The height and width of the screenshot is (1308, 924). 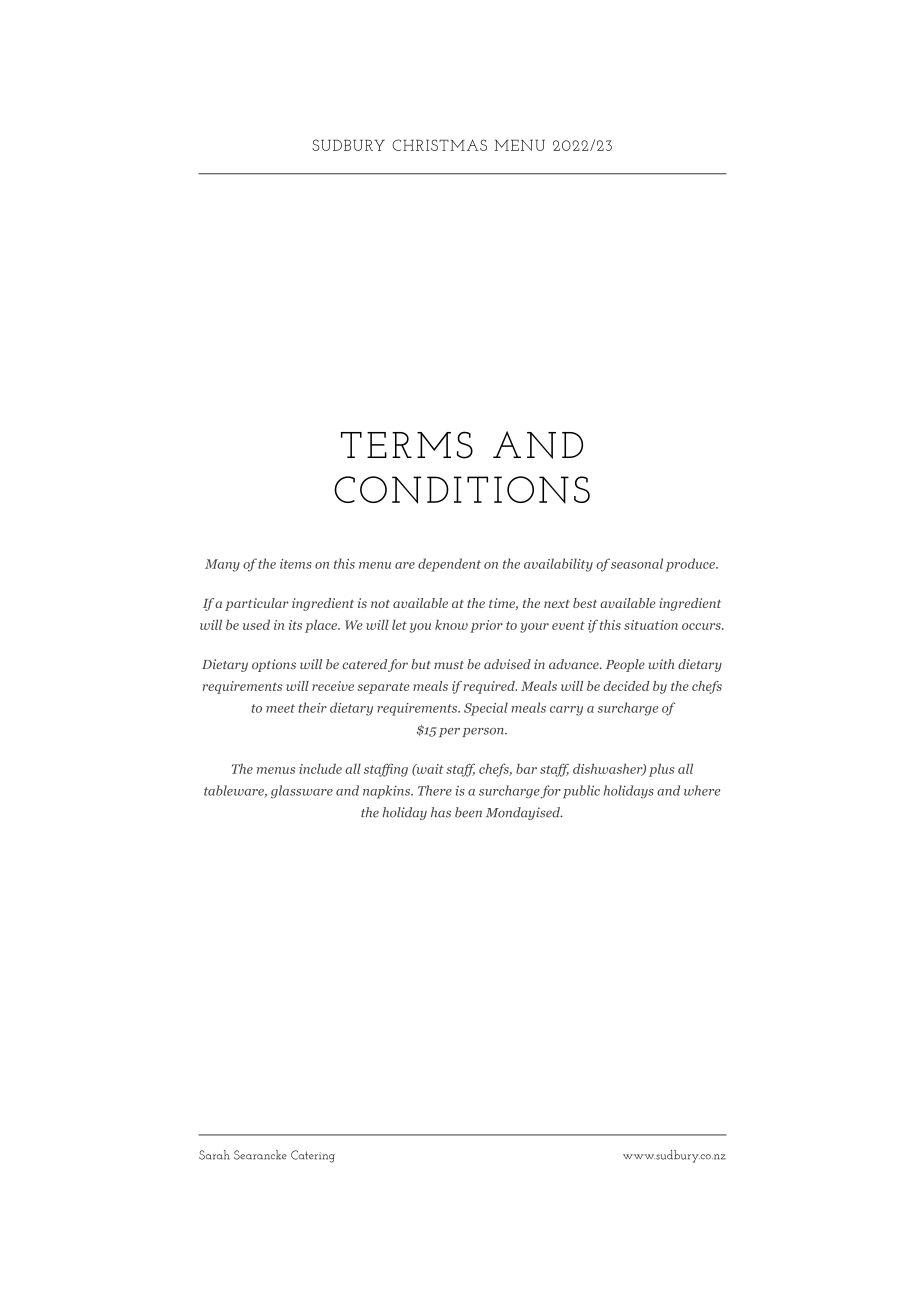 I want to click on Sarah, so click(x=214, y=1155).
